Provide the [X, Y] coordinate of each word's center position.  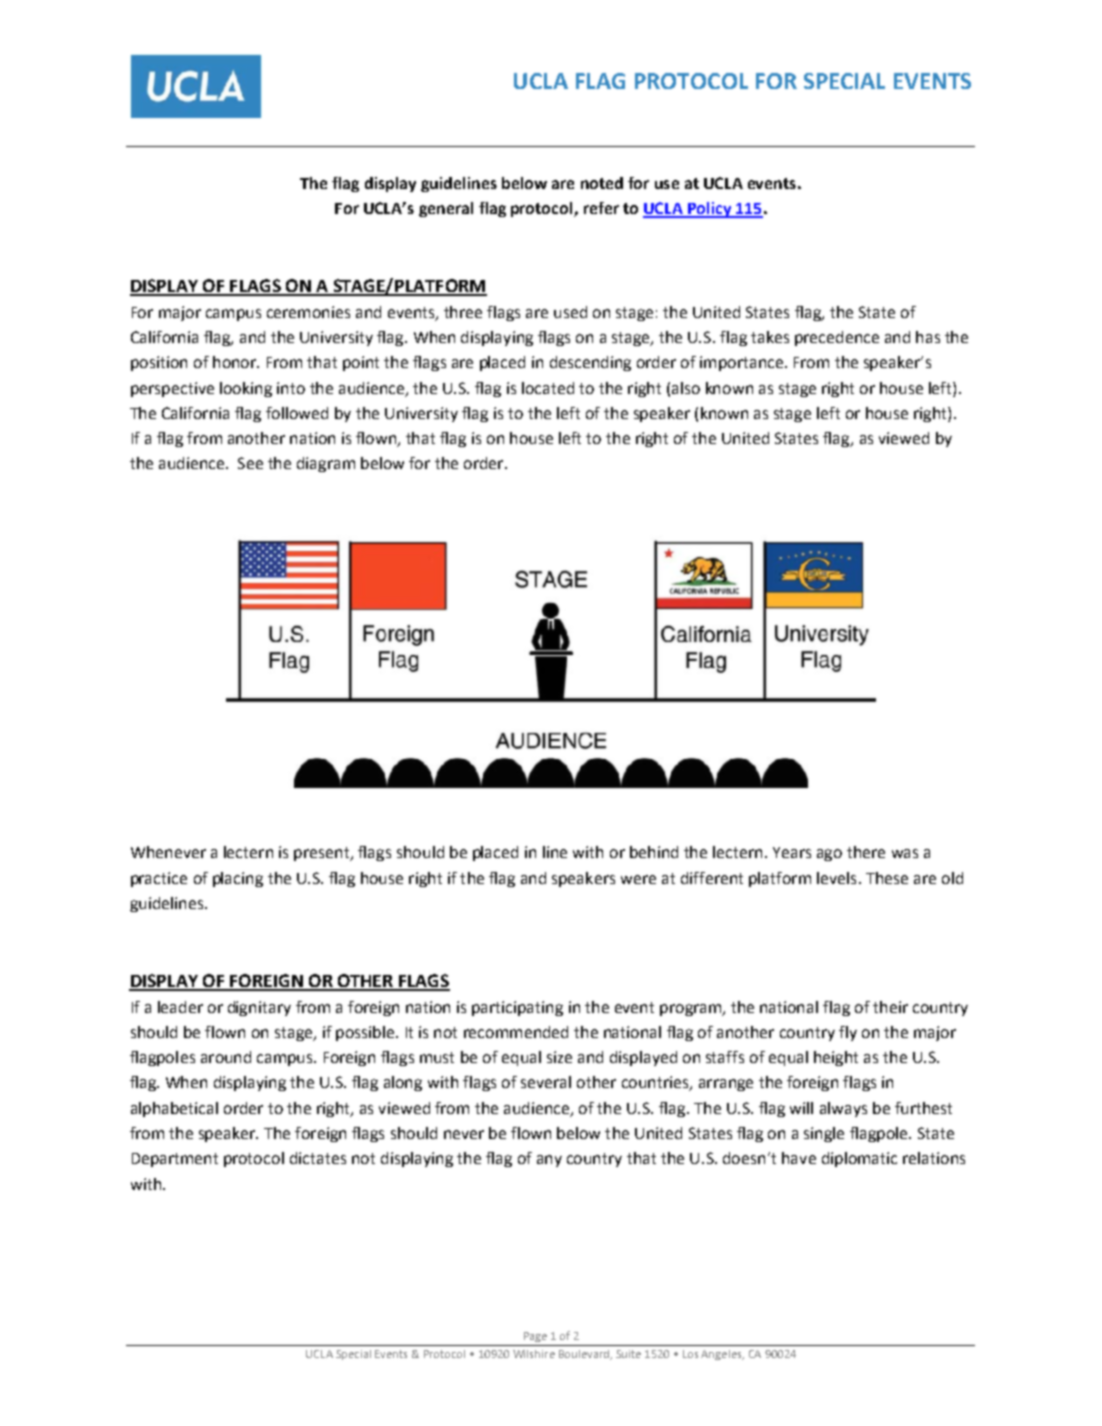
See [250, 463]
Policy [709, 210]
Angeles [722, 1355]
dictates [318, 1158]
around [226, 1057]
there [866, 852]
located [548, 388]
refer [601, 208]
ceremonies [308, 312]
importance [741, 363]
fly [848, 1033]
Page [535, 1337]
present [323, 854]
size [559, 1057]
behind [654, 852]
